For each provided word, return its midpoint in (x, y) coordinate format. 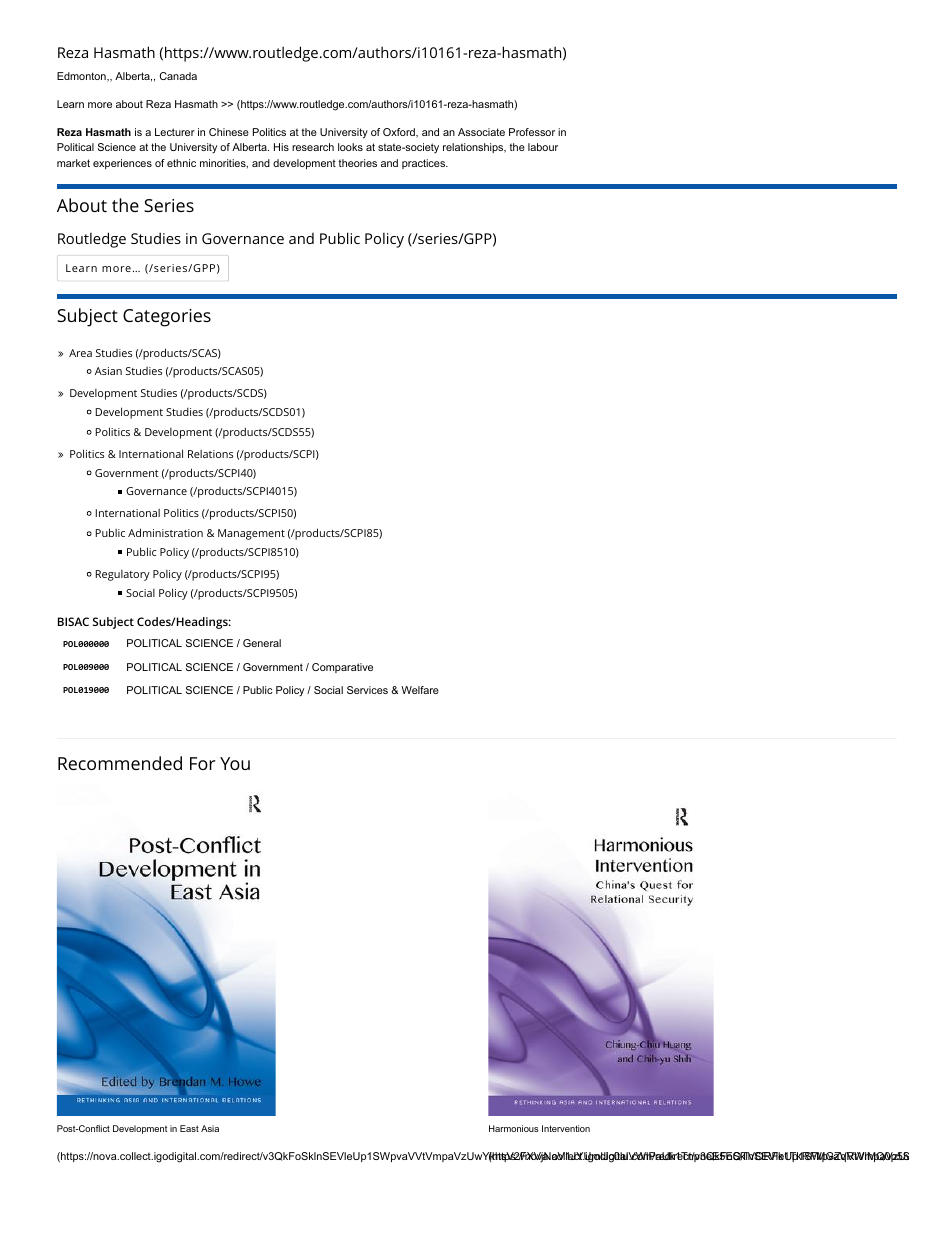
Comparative (342, 668)
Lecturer (175, 132)
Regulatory (123, 575)
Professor (532, 132)
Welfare (420, 690)
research (313, 147)
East (189, 1128)
